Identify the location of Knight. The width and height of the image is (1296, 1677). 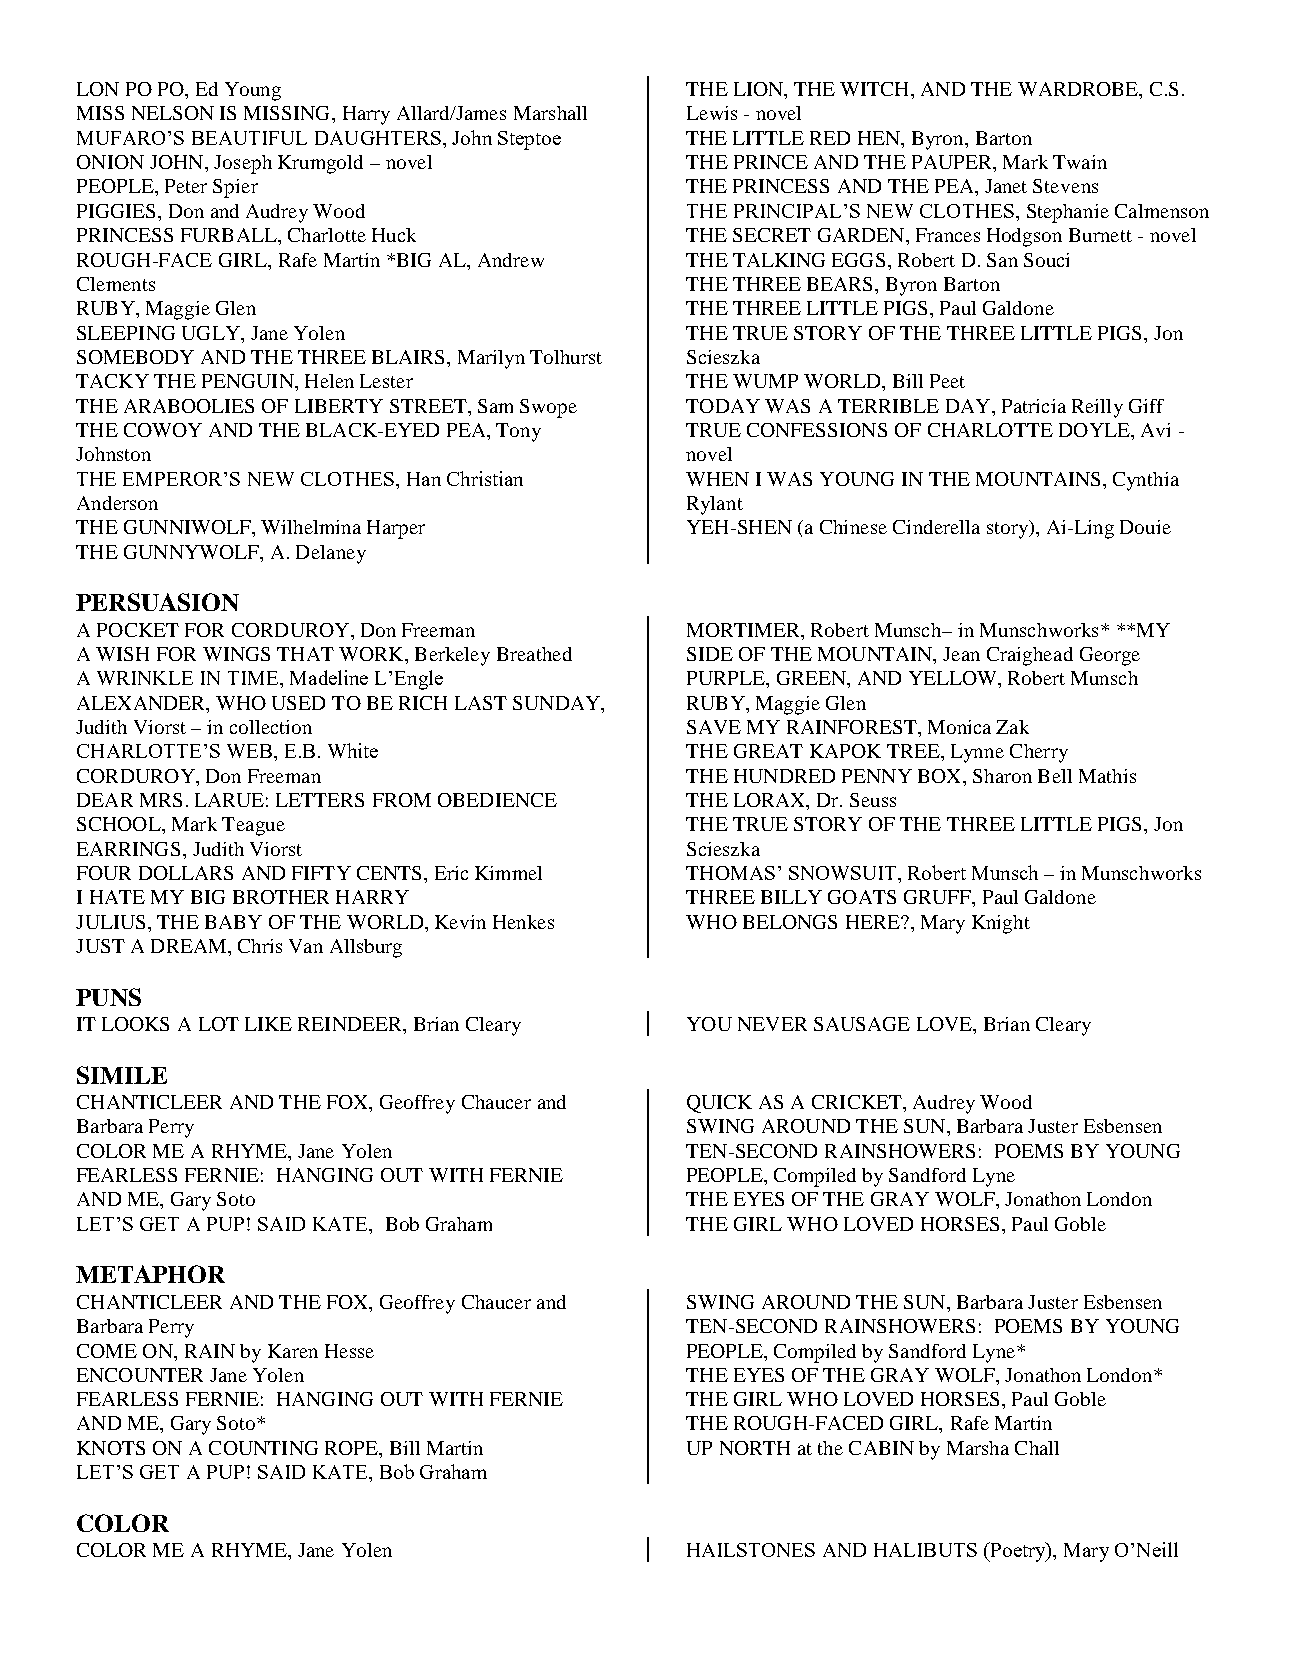
(1001, 924).
